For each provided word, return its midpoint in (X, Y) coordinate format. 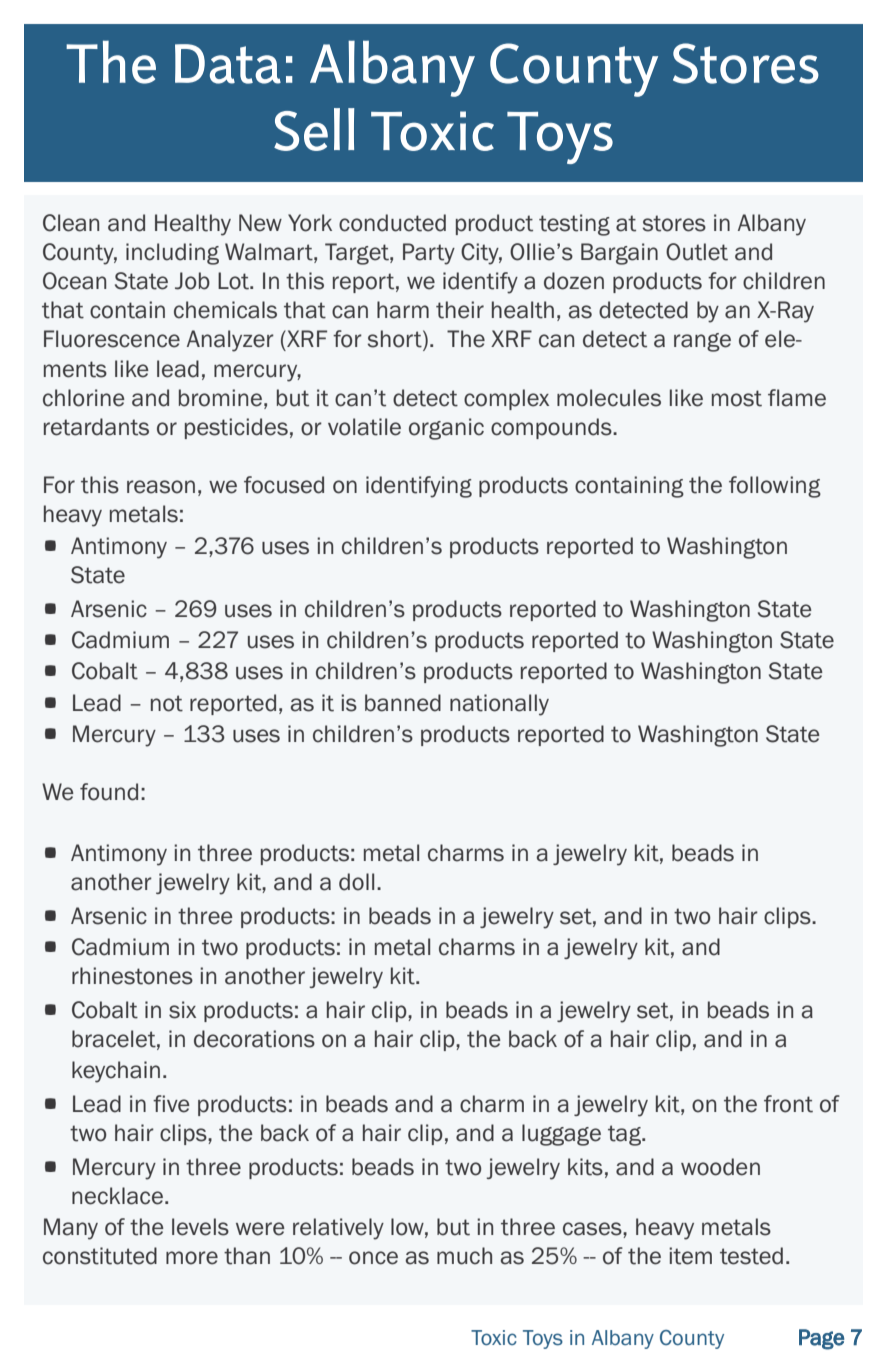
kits (585, 1167)
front (788, 1104)
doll (356, 882)
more (192, 1258)
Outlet (697, 252)
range (702, 342)
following (775, 487)
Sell (314, 129)
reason (161, 487)
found (109, 792)
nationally (499, 705)
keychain (116, 1072)
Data (228, 64)
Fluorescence (112, 339)
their (460, 310)
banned (403, 703)
